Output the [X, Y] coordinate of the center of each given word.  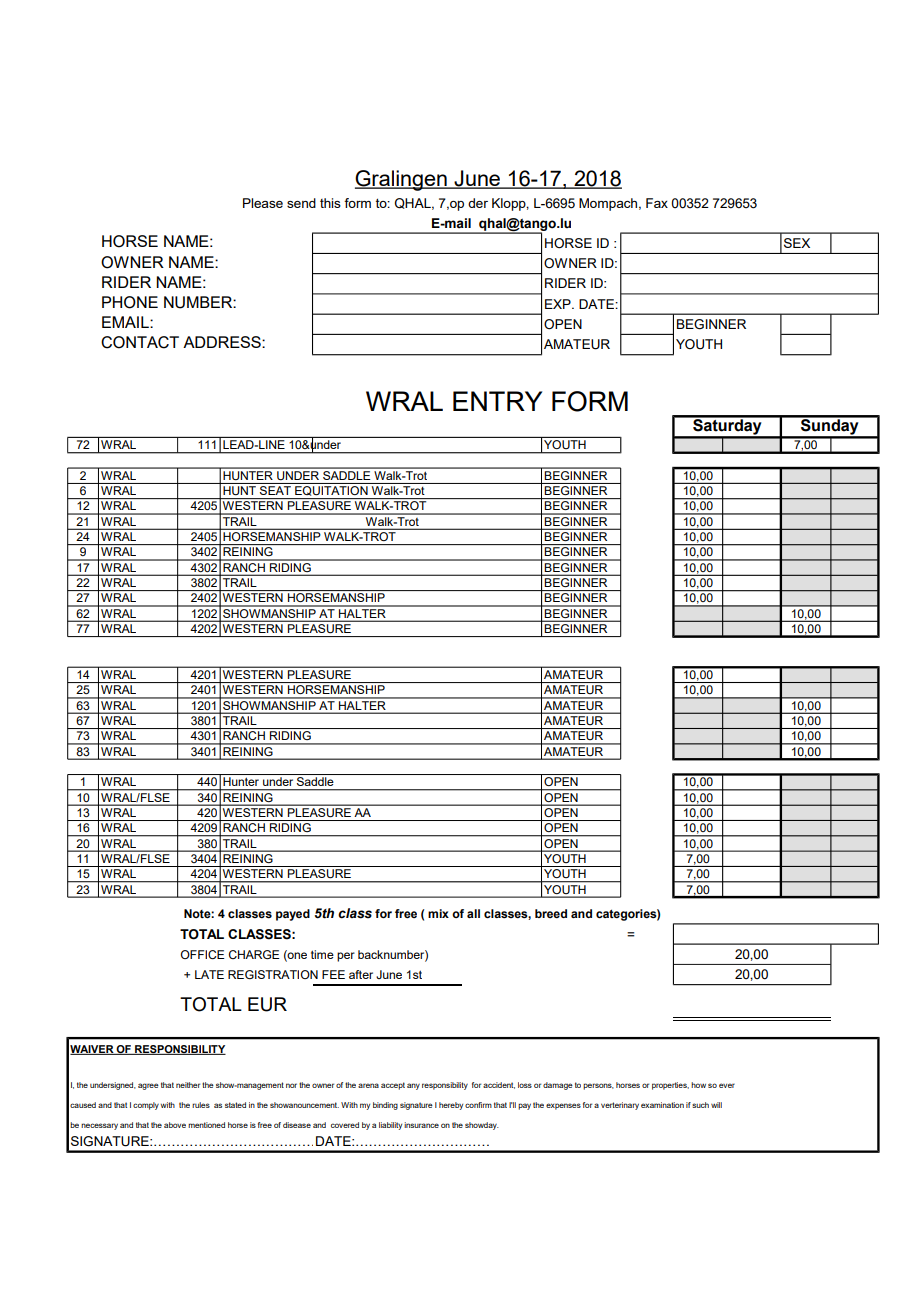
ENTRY [497, 401]
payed [293, 915]
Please [263, 203]
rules [201, 1105]
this [330, 203]
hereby [451, 1106]
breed [551, 913]
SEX [797, 243]
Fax [657, 203]
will [716, 1105]
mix [438, 913]
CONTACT [140, 342]
